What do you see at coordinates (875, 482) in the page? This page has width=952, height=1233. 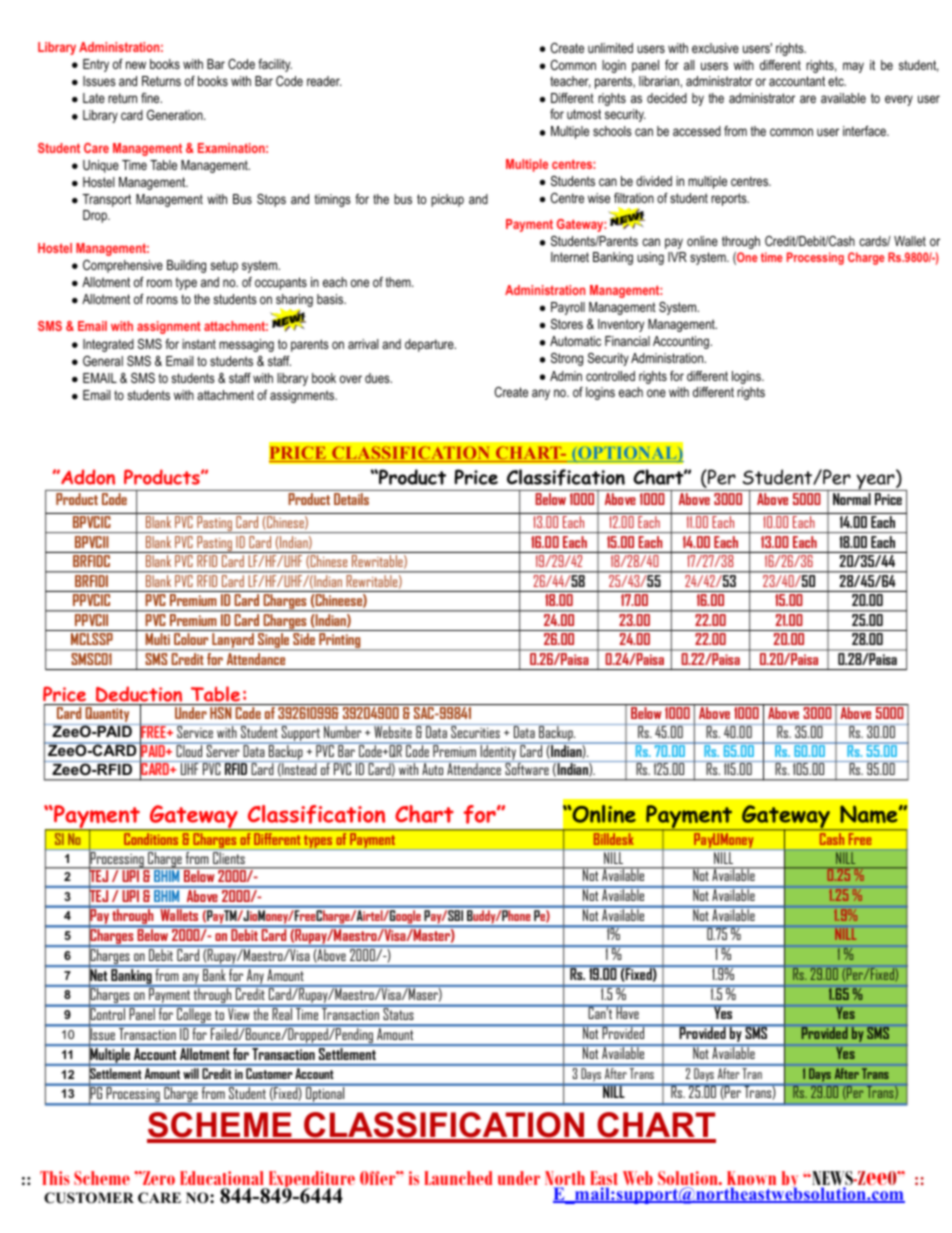 I see `year` at bounding box center [875, 482].
